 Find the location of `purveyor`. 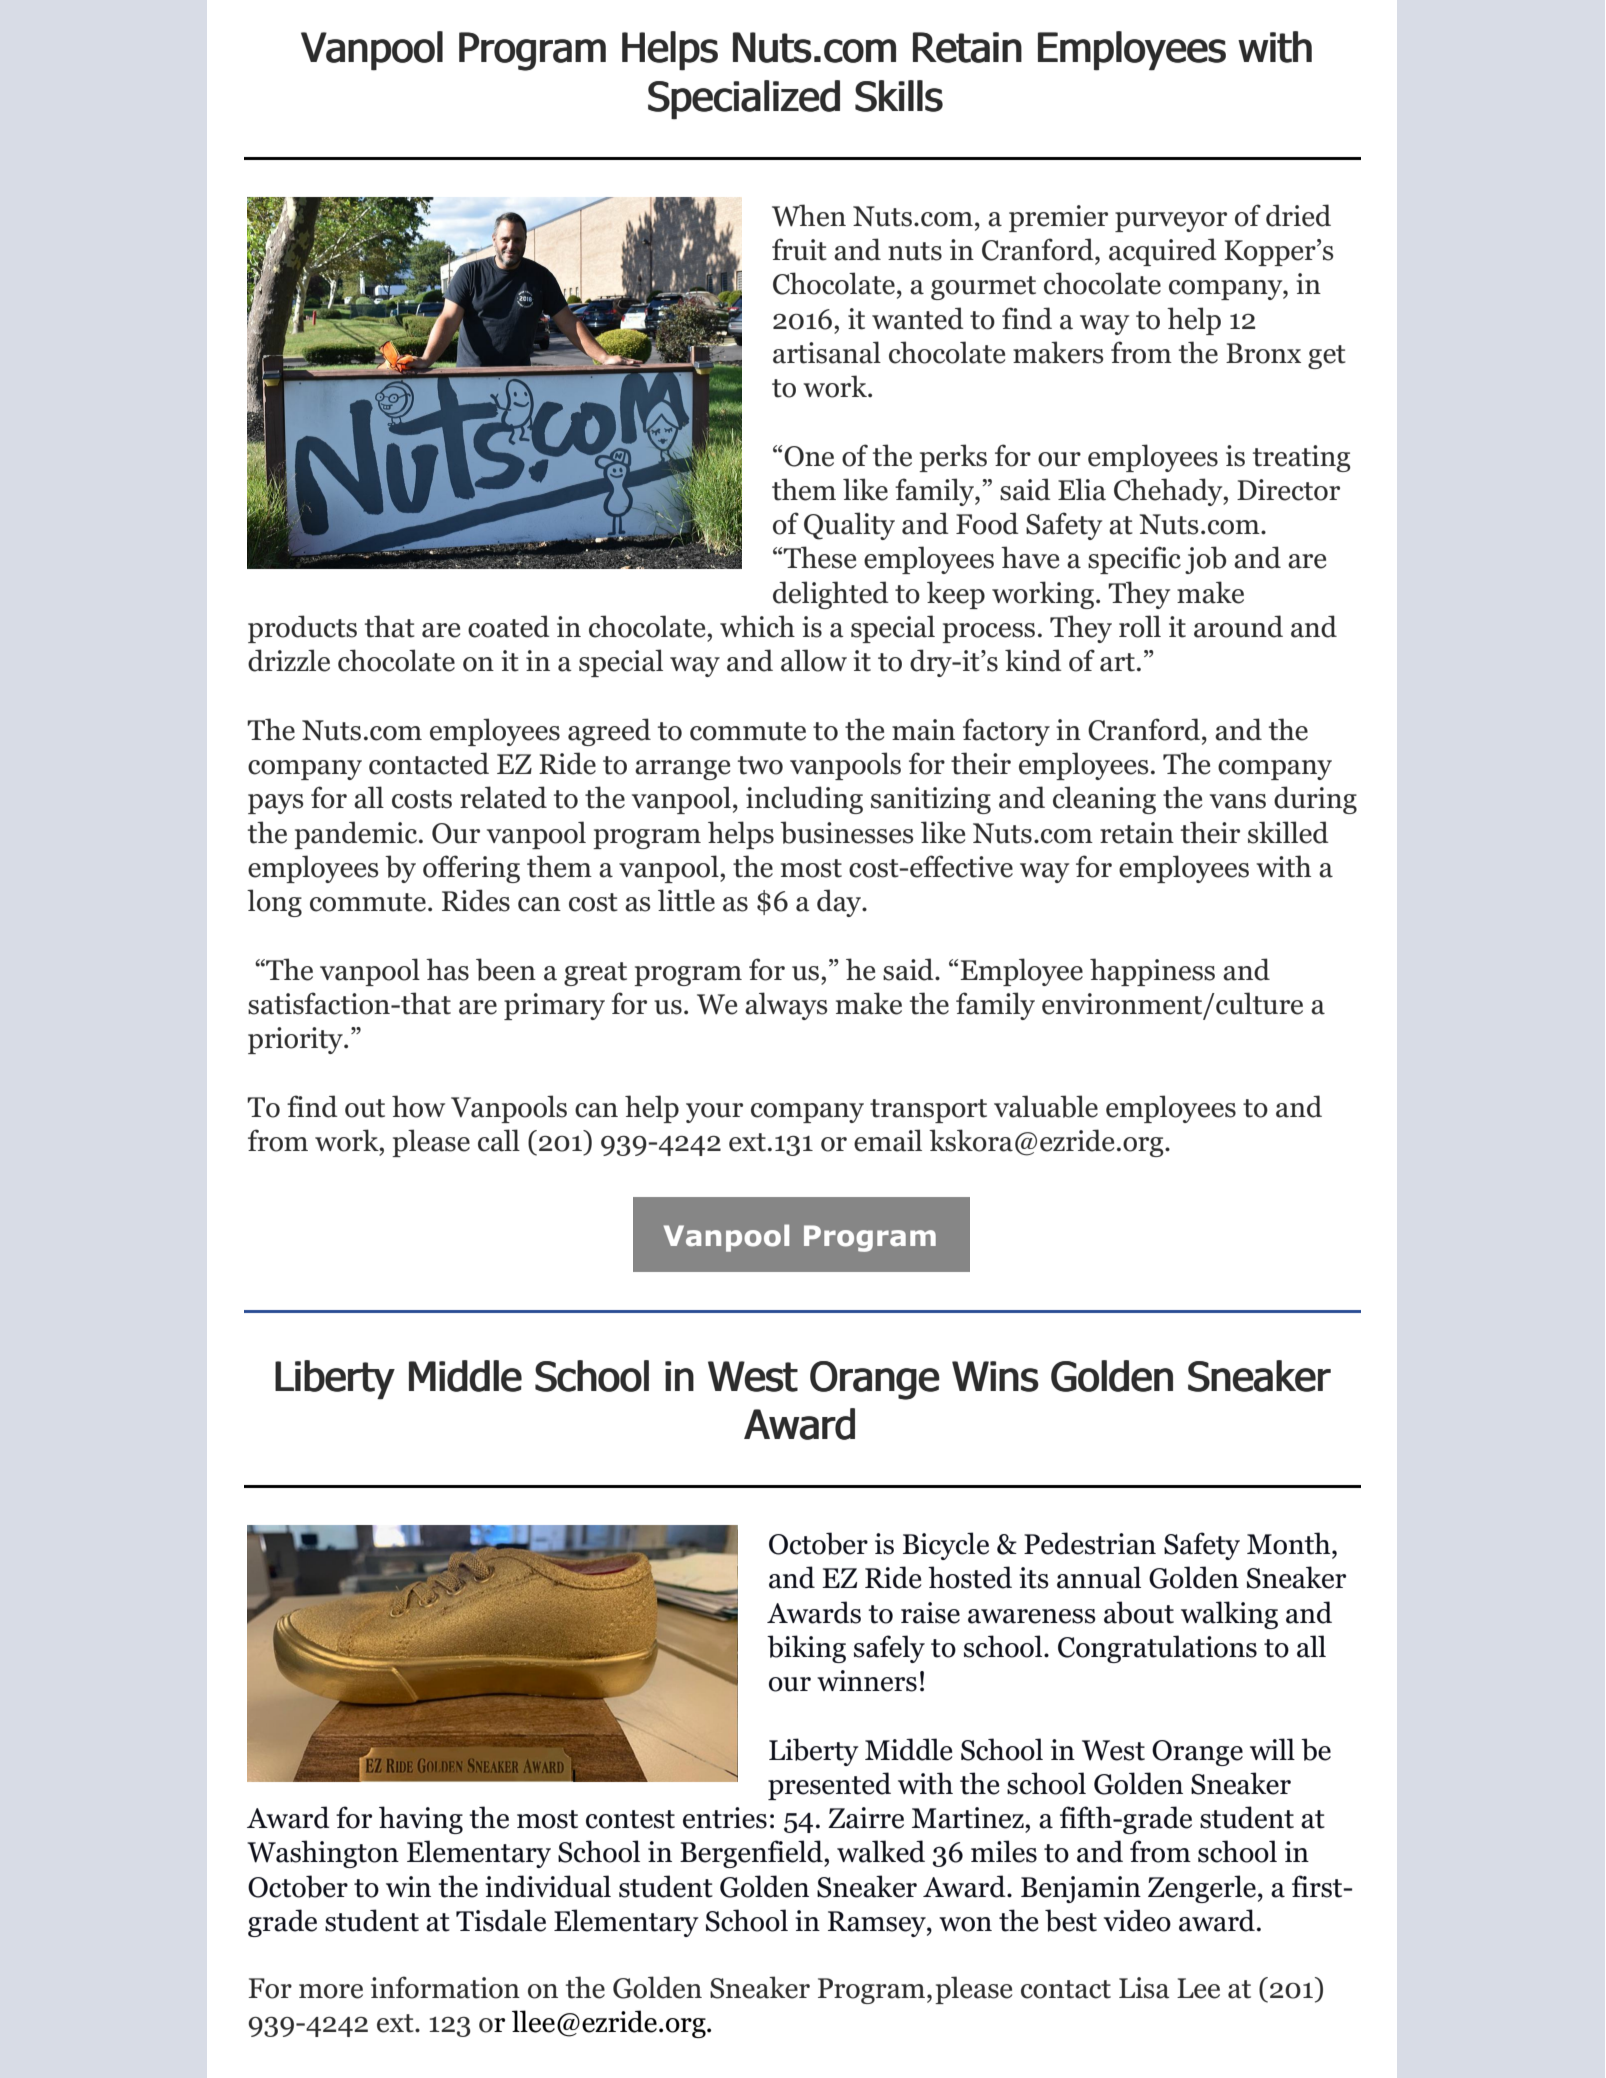

purveyor is located at coordinates (1171, 222).
